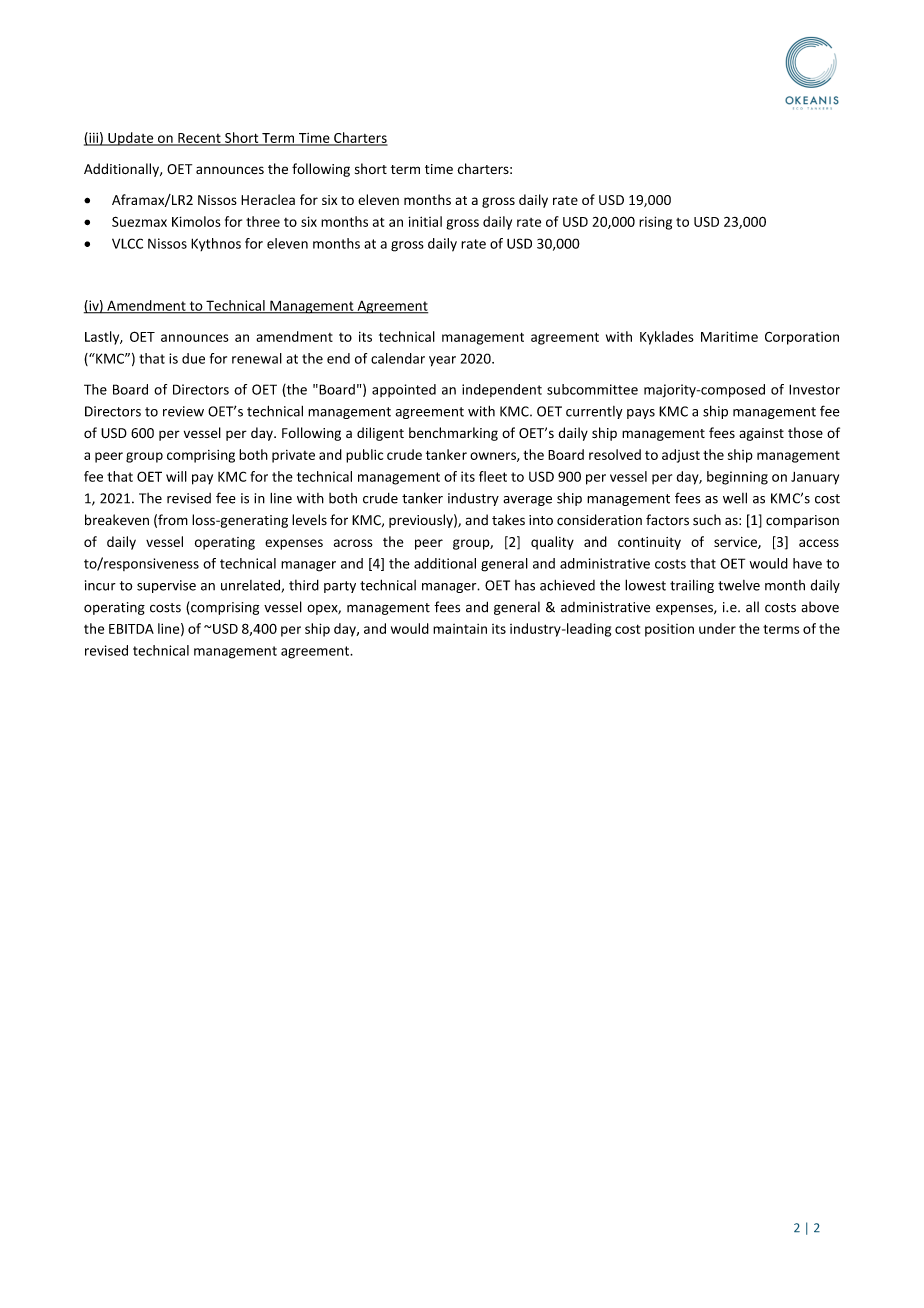 The height and width of the screenshot is (1308, 924). What do you see at coordinates (460, 629) in the screenshot?
I see `maintain` at bounding box center [460, 629].
